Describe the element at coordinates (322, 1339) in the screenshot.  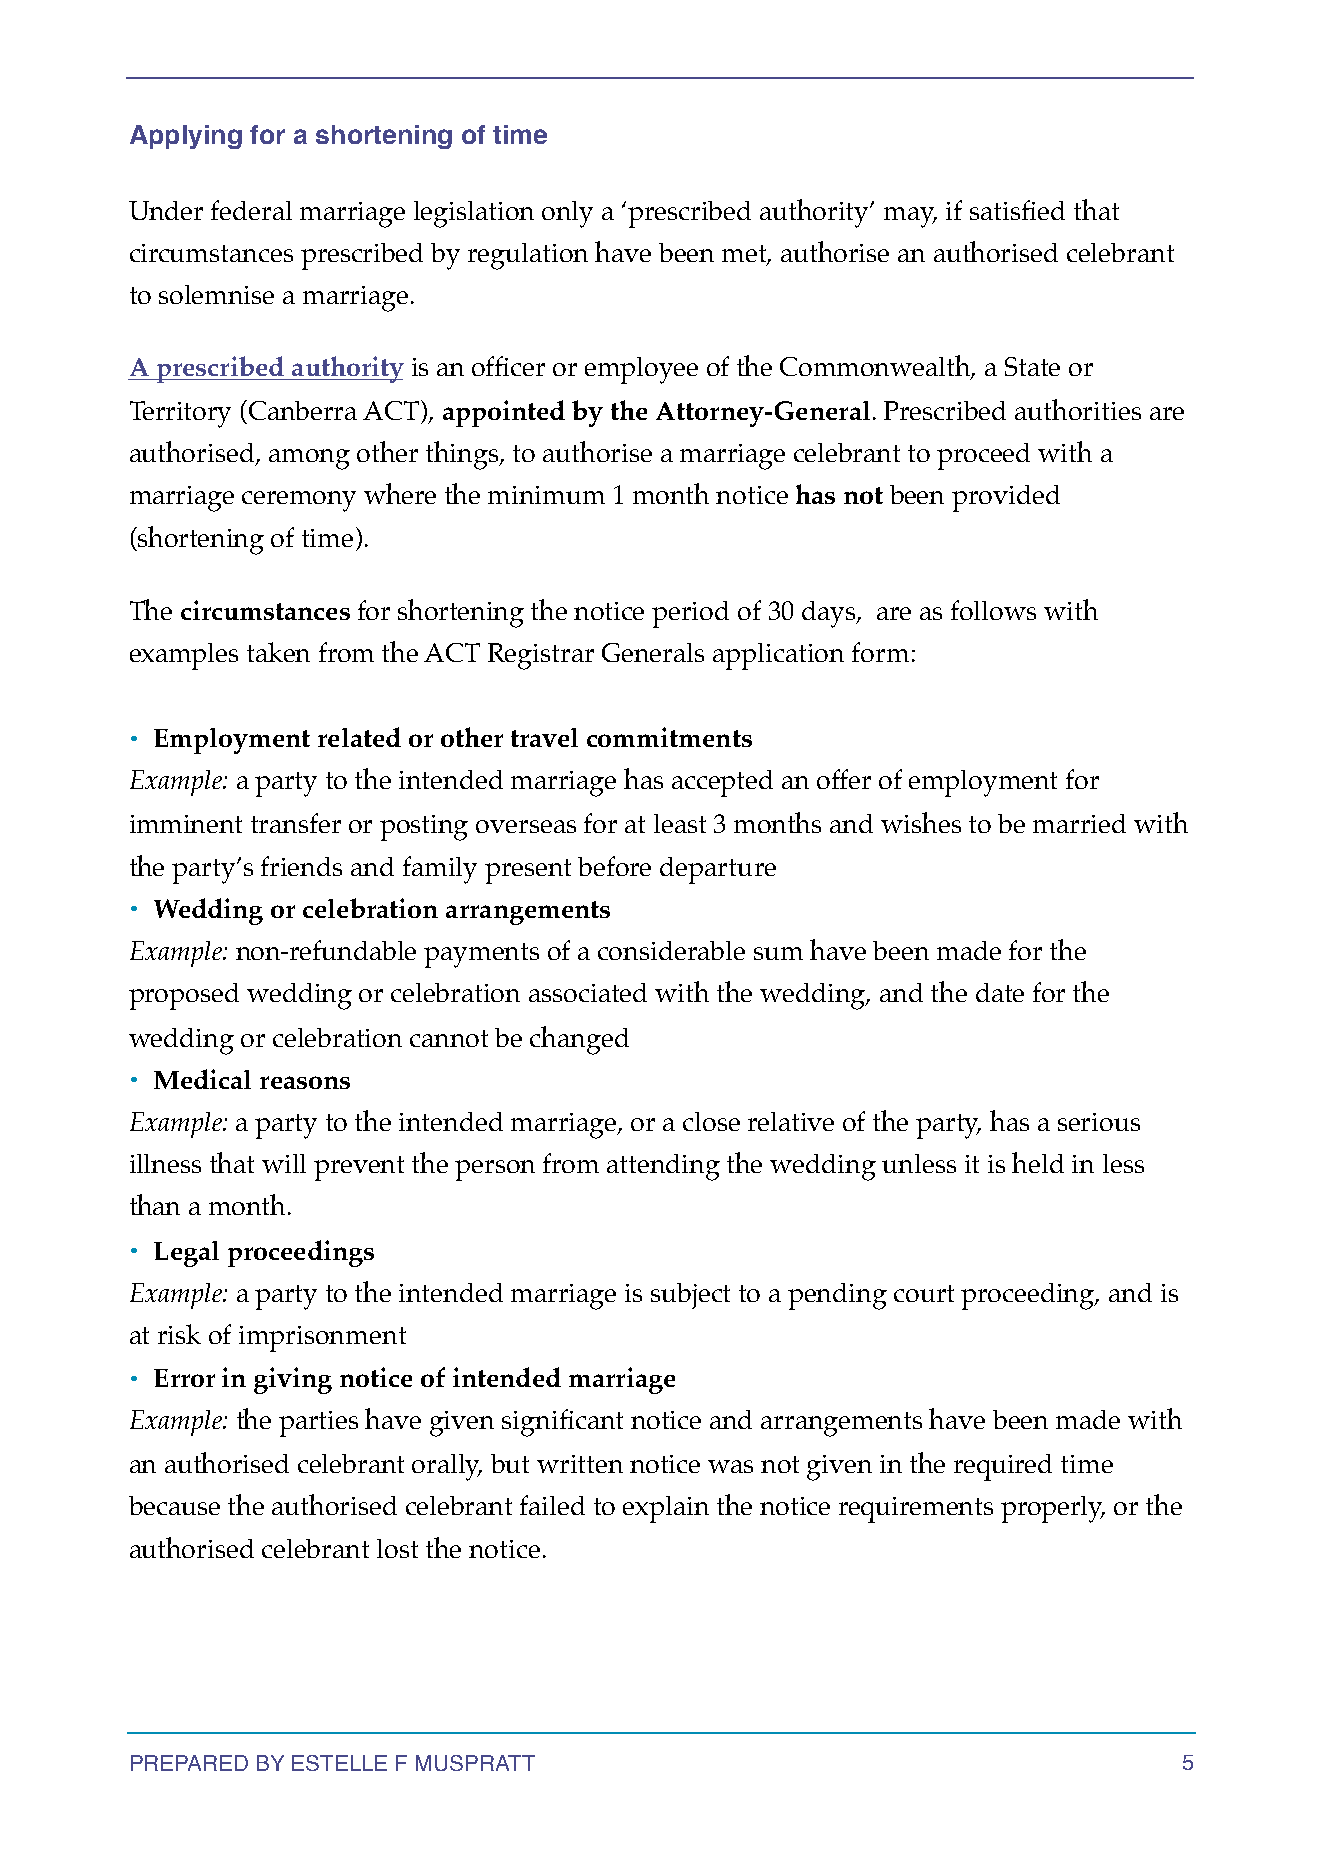
I see `imprisonment` at that location.
